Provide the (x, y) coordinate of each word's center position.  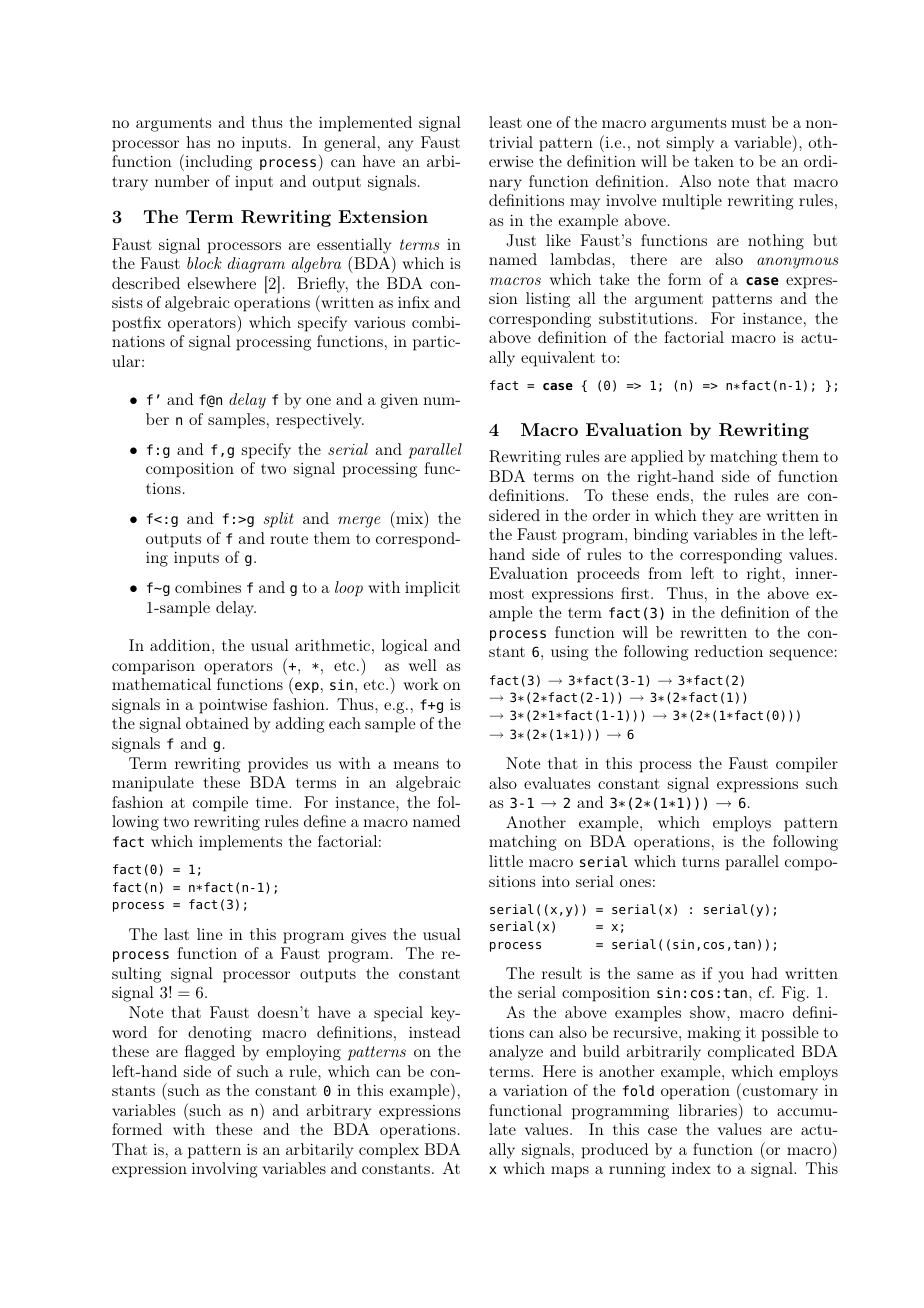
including (217, 162)
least (505, 122)
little (506, 861)
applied (657, 458)
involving (224, 1170)
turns (700, 862)
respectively (320, 421)
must (748, 123)
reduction (729, 651)
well (423, 665)
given (399, 401)
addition (181, 645)
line (209, 934)
